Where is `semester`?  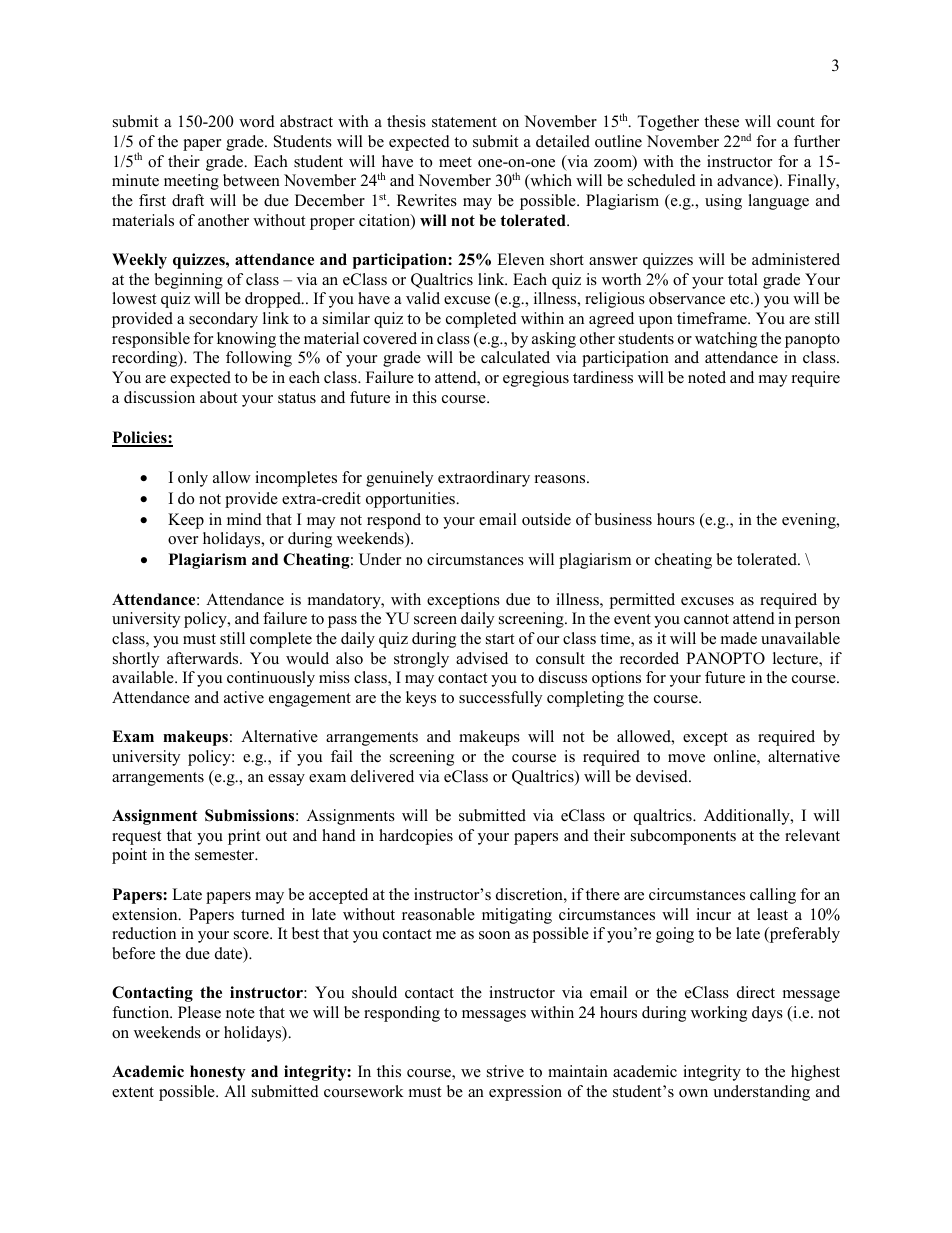 semester is located at coordinates (226, 855).
